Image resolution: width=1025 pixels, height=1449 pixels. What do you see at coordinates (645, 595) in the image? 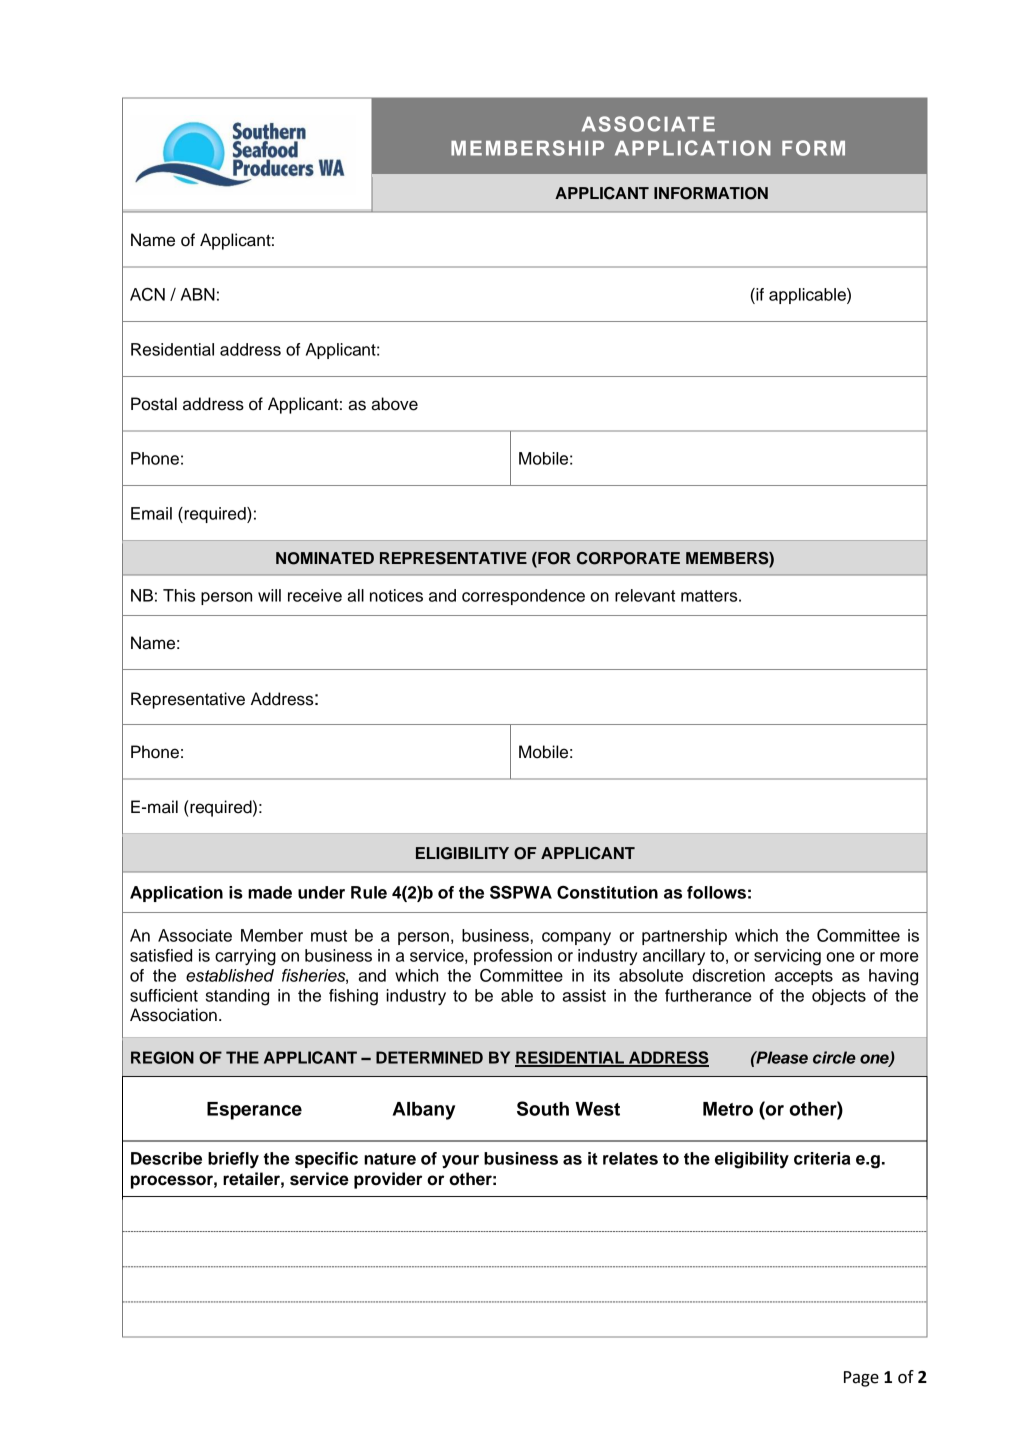
I see `relevant` at bounding box center [645, 595].
